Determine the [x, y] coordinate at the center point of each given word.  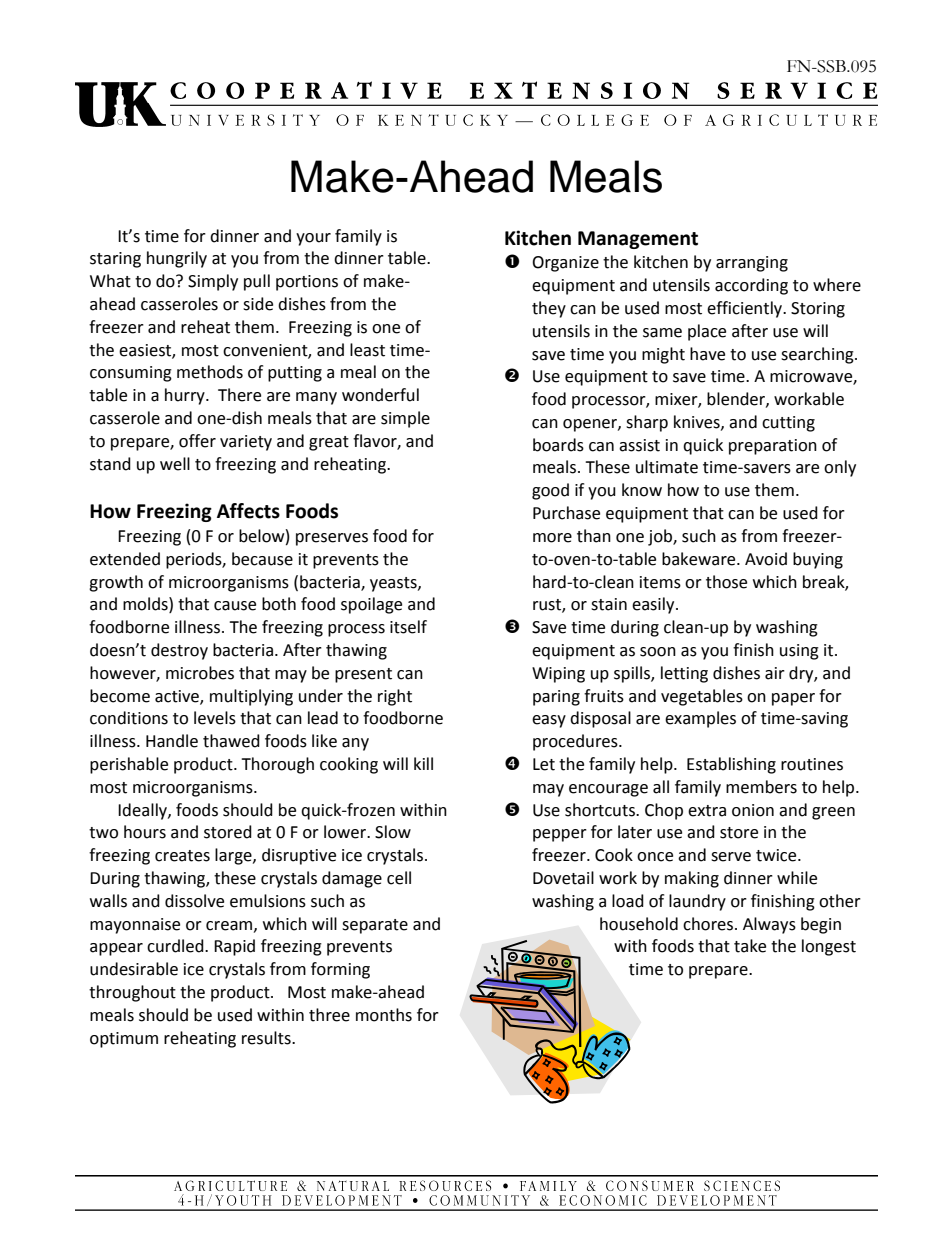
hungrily [177, 259]
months [384, 1015]
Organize [565, 264]
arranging [752, 264]
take [750, 946]
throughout [132, 993]
